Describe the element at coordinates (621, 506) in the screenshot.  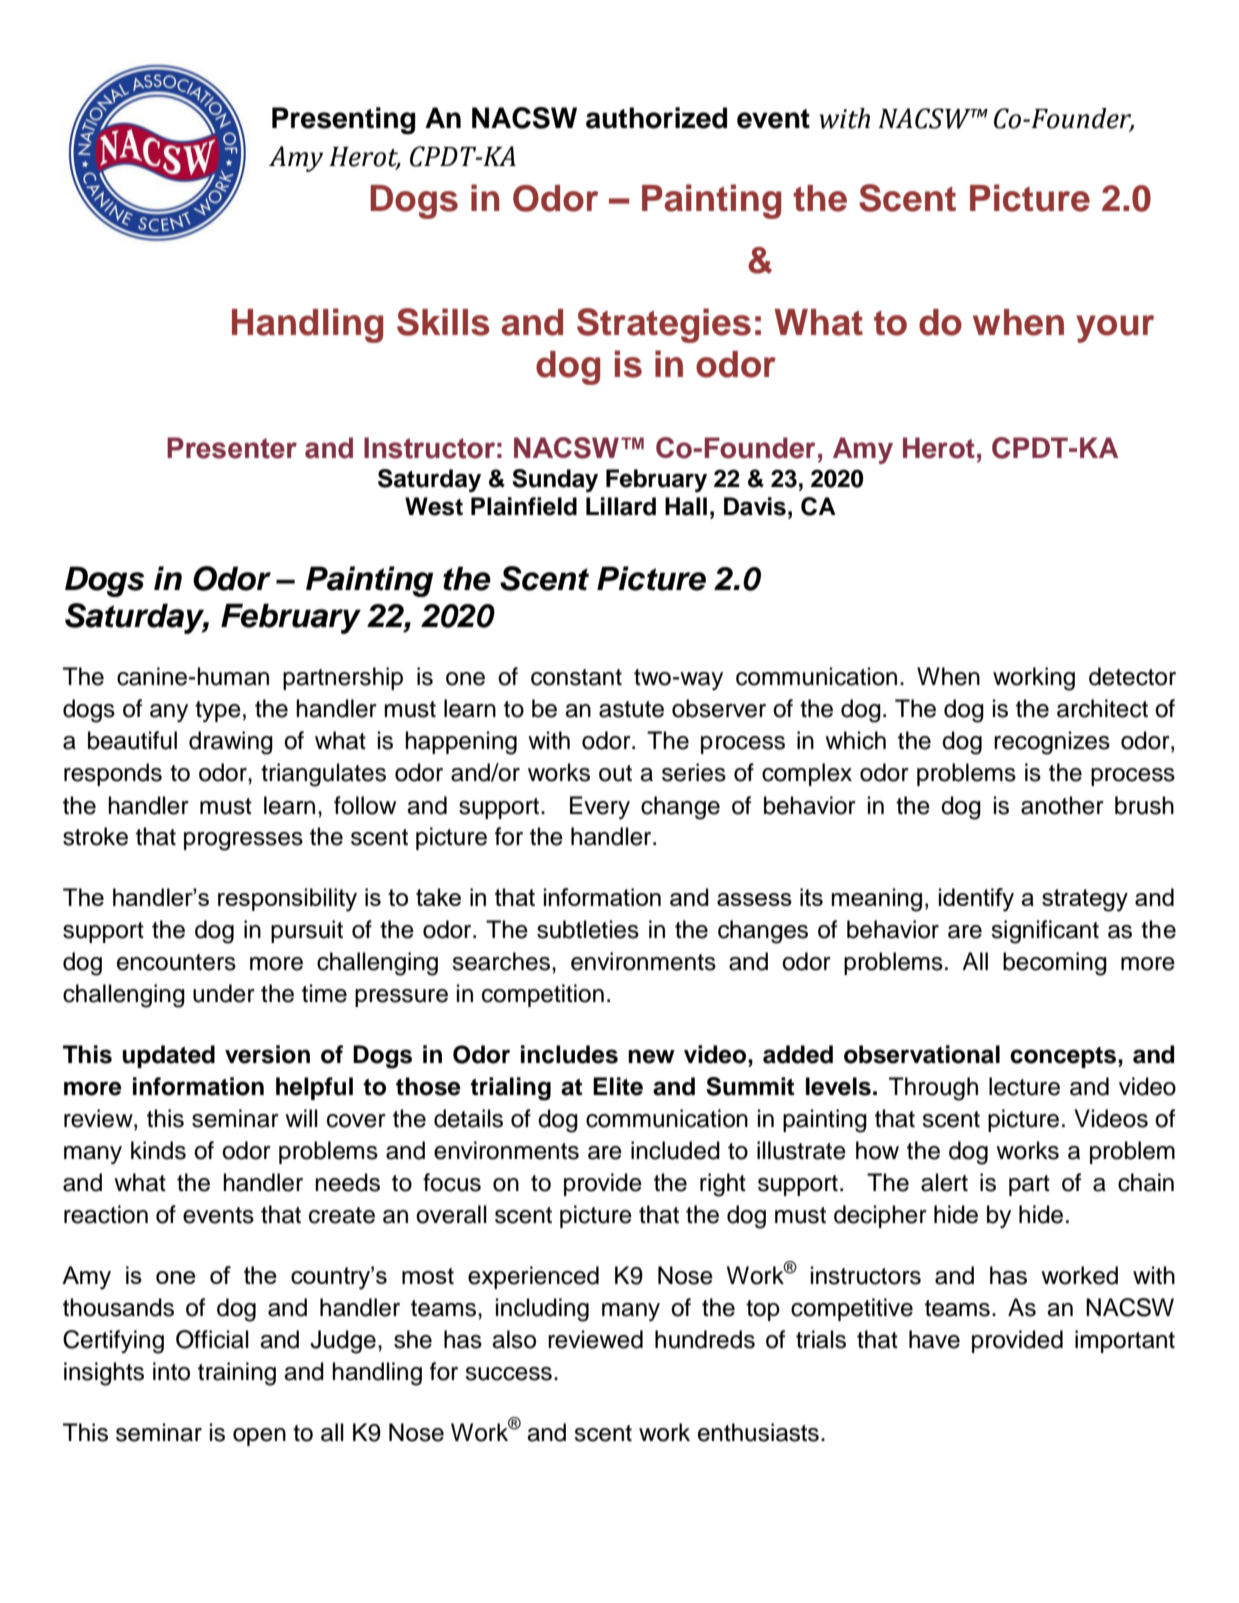
I see `Lillard` at that location.
